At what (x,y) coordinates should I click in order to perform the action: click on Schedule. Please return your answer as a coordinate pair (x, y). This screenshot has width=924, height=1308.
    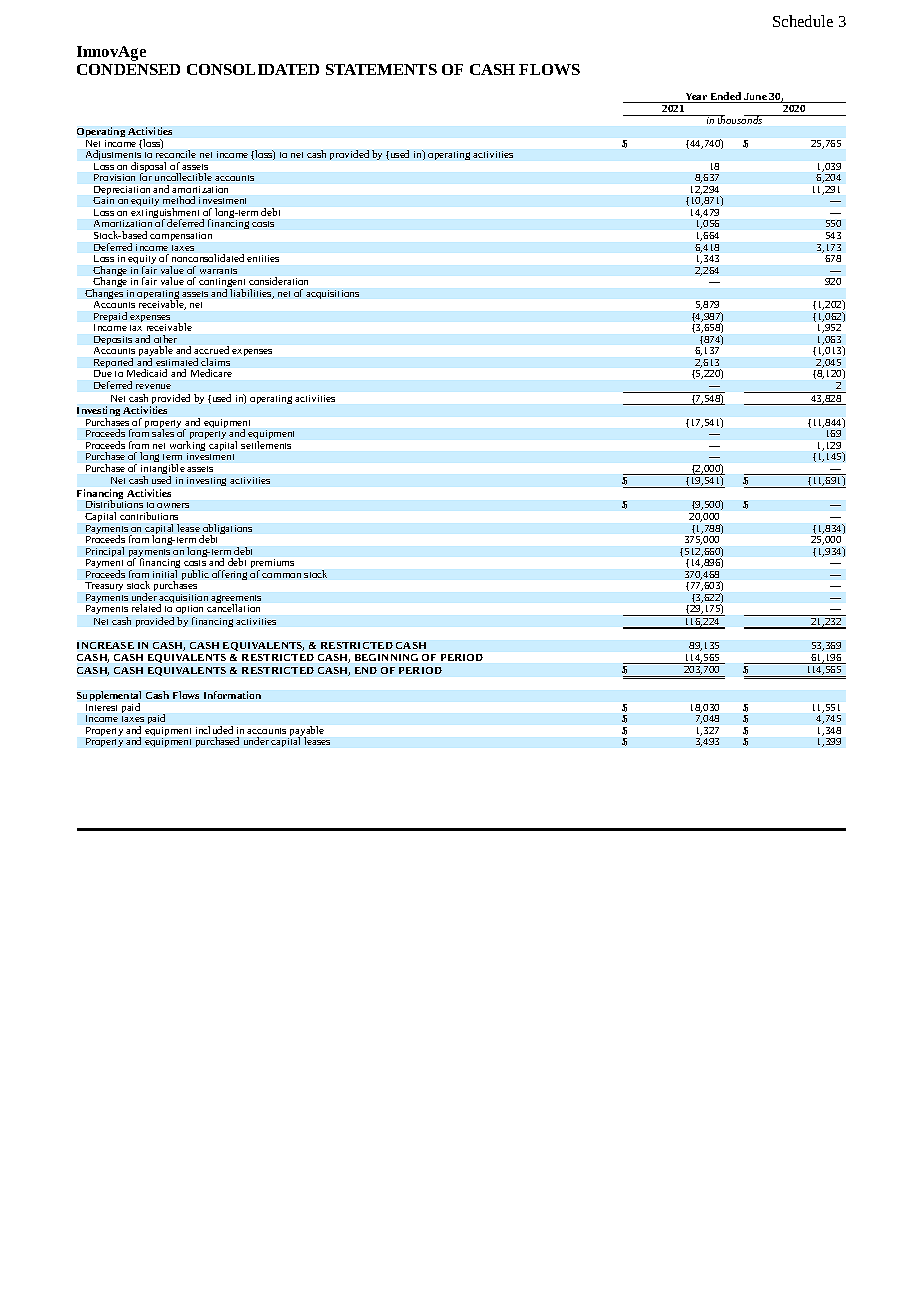
    Looking at the image, I should click on (803, 21).
